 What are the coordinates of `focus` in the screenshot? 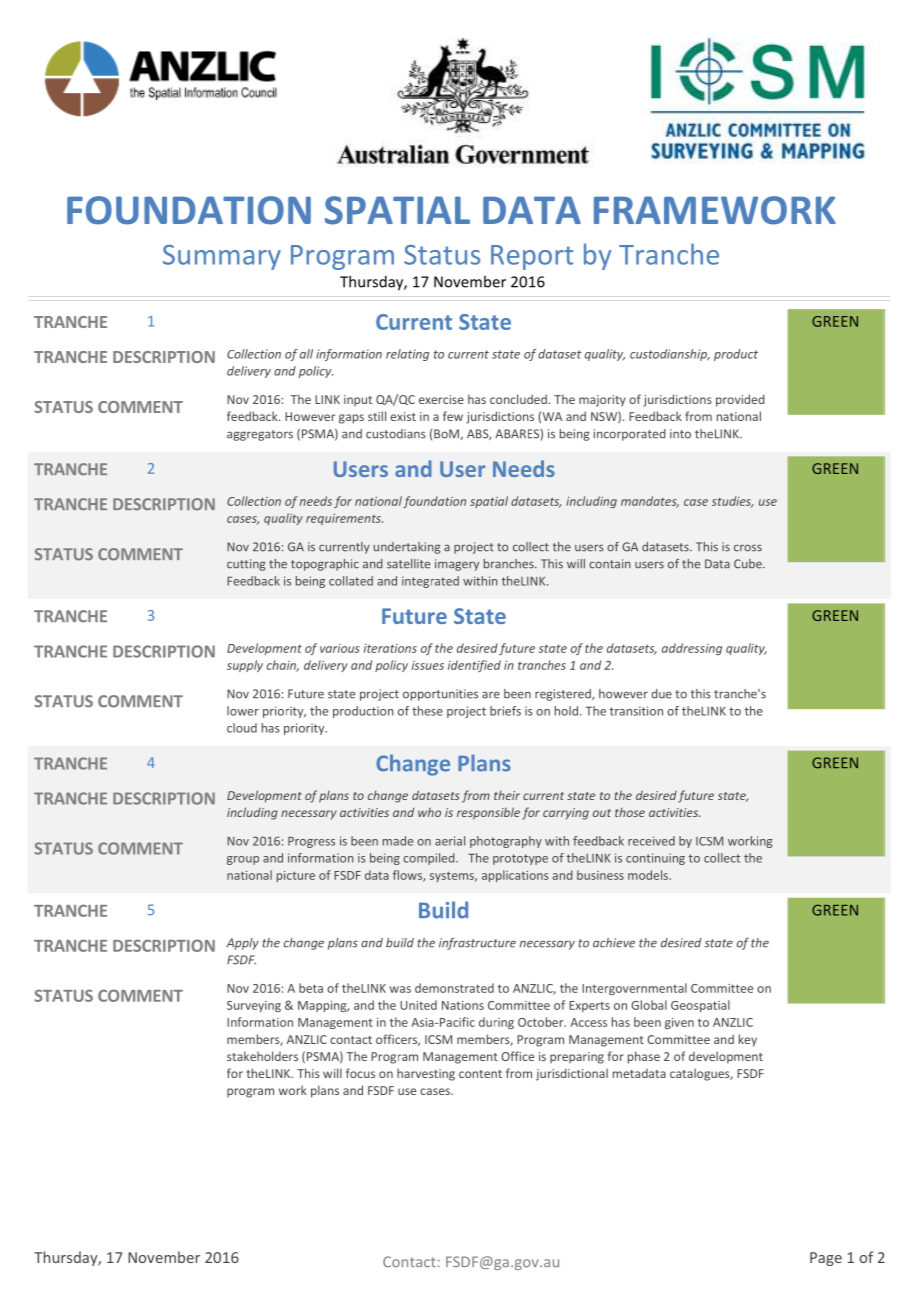 It's located at (360, 1073).
